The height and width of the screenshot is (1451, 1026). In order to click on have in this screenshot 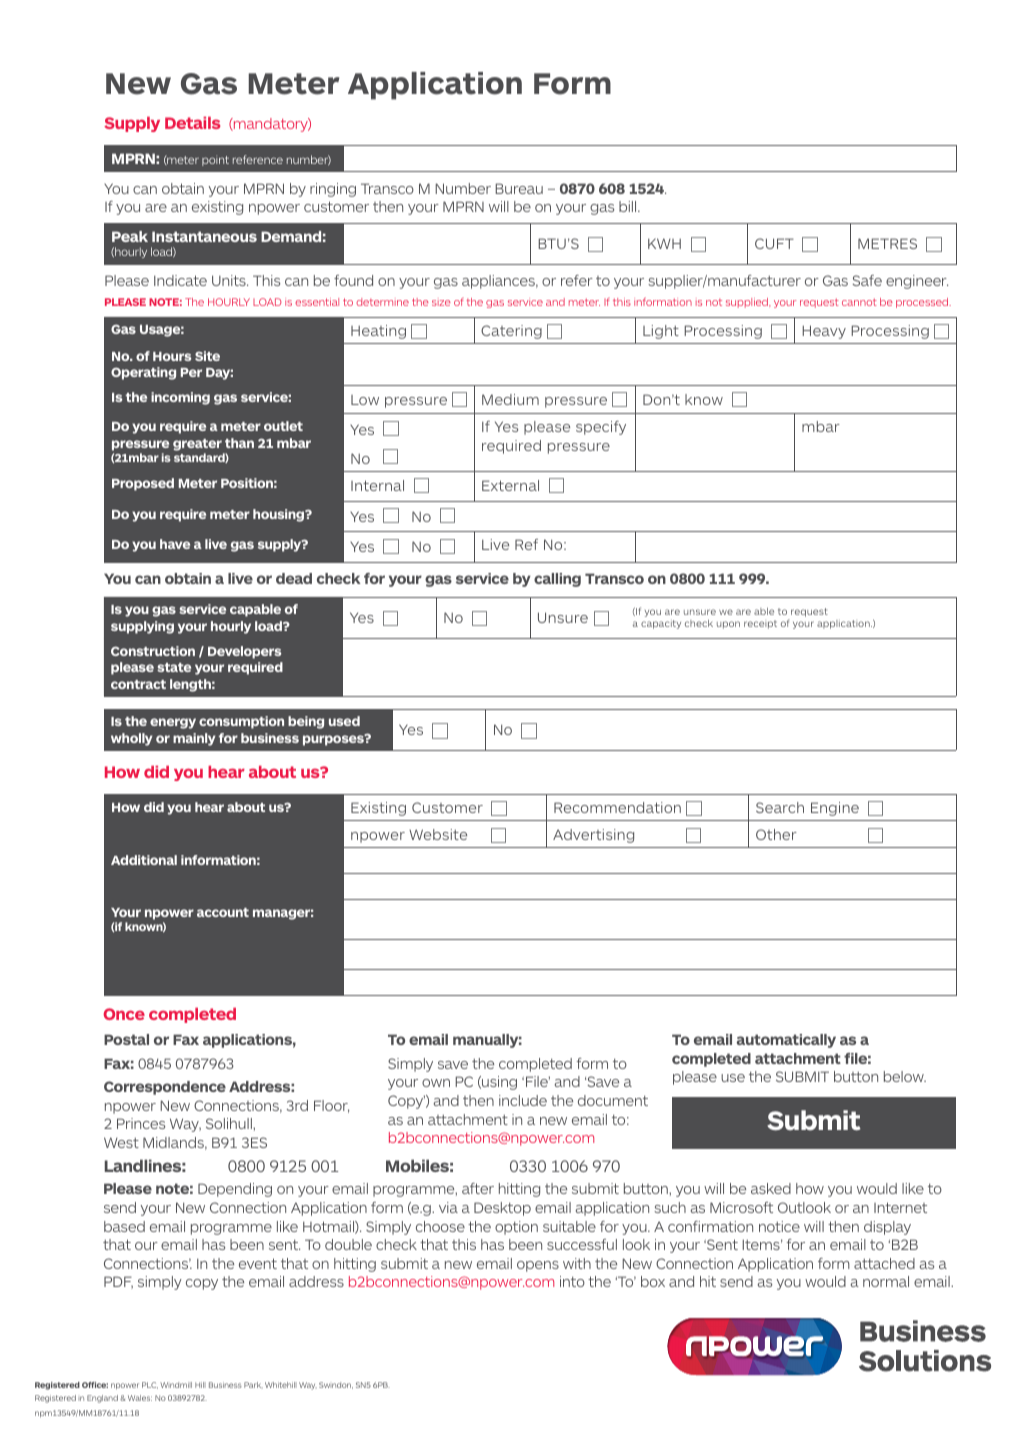, I will do `click(175, 544)`.
